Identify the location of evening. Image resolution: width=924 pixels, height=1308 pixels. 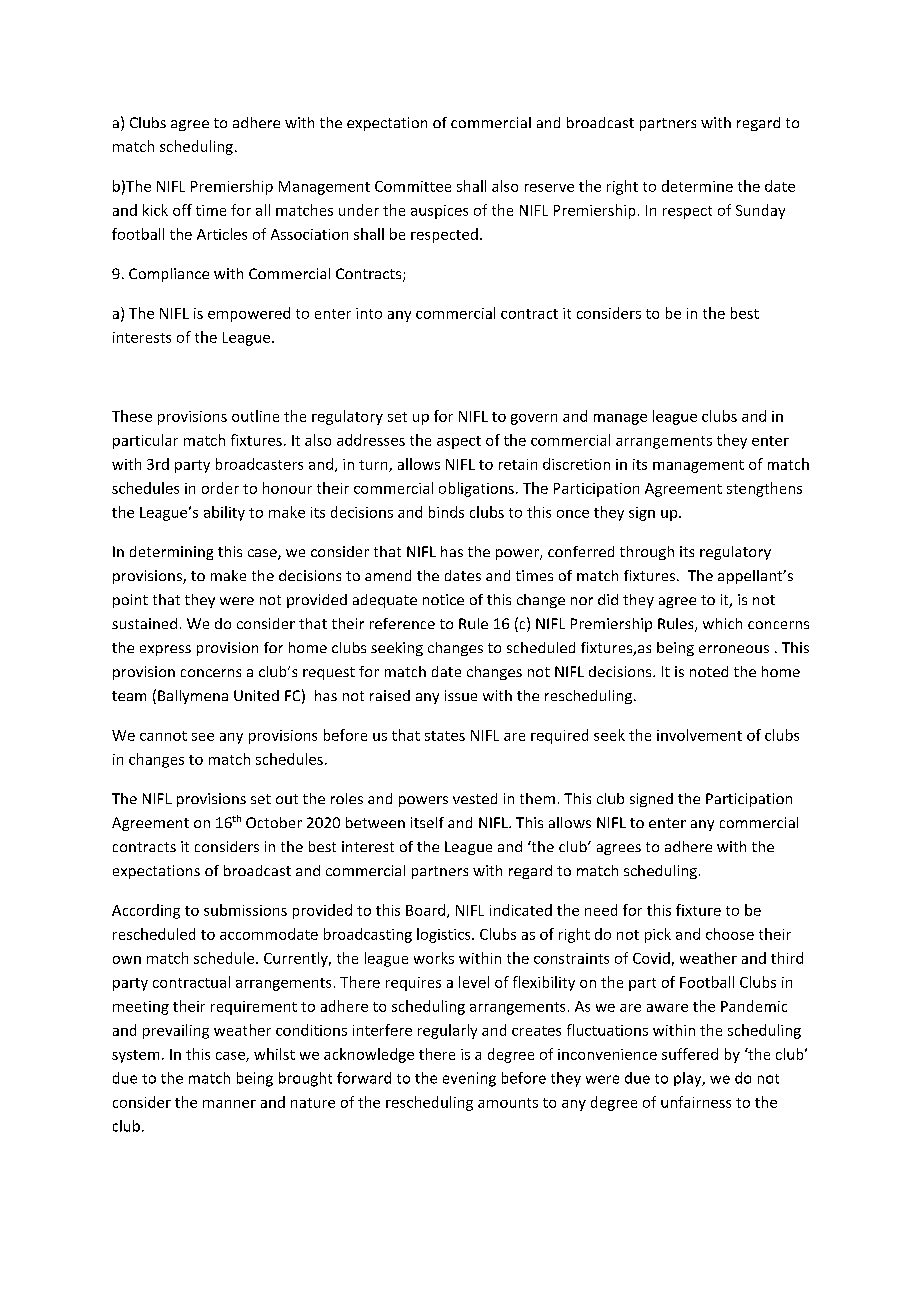
(469, 1079).
